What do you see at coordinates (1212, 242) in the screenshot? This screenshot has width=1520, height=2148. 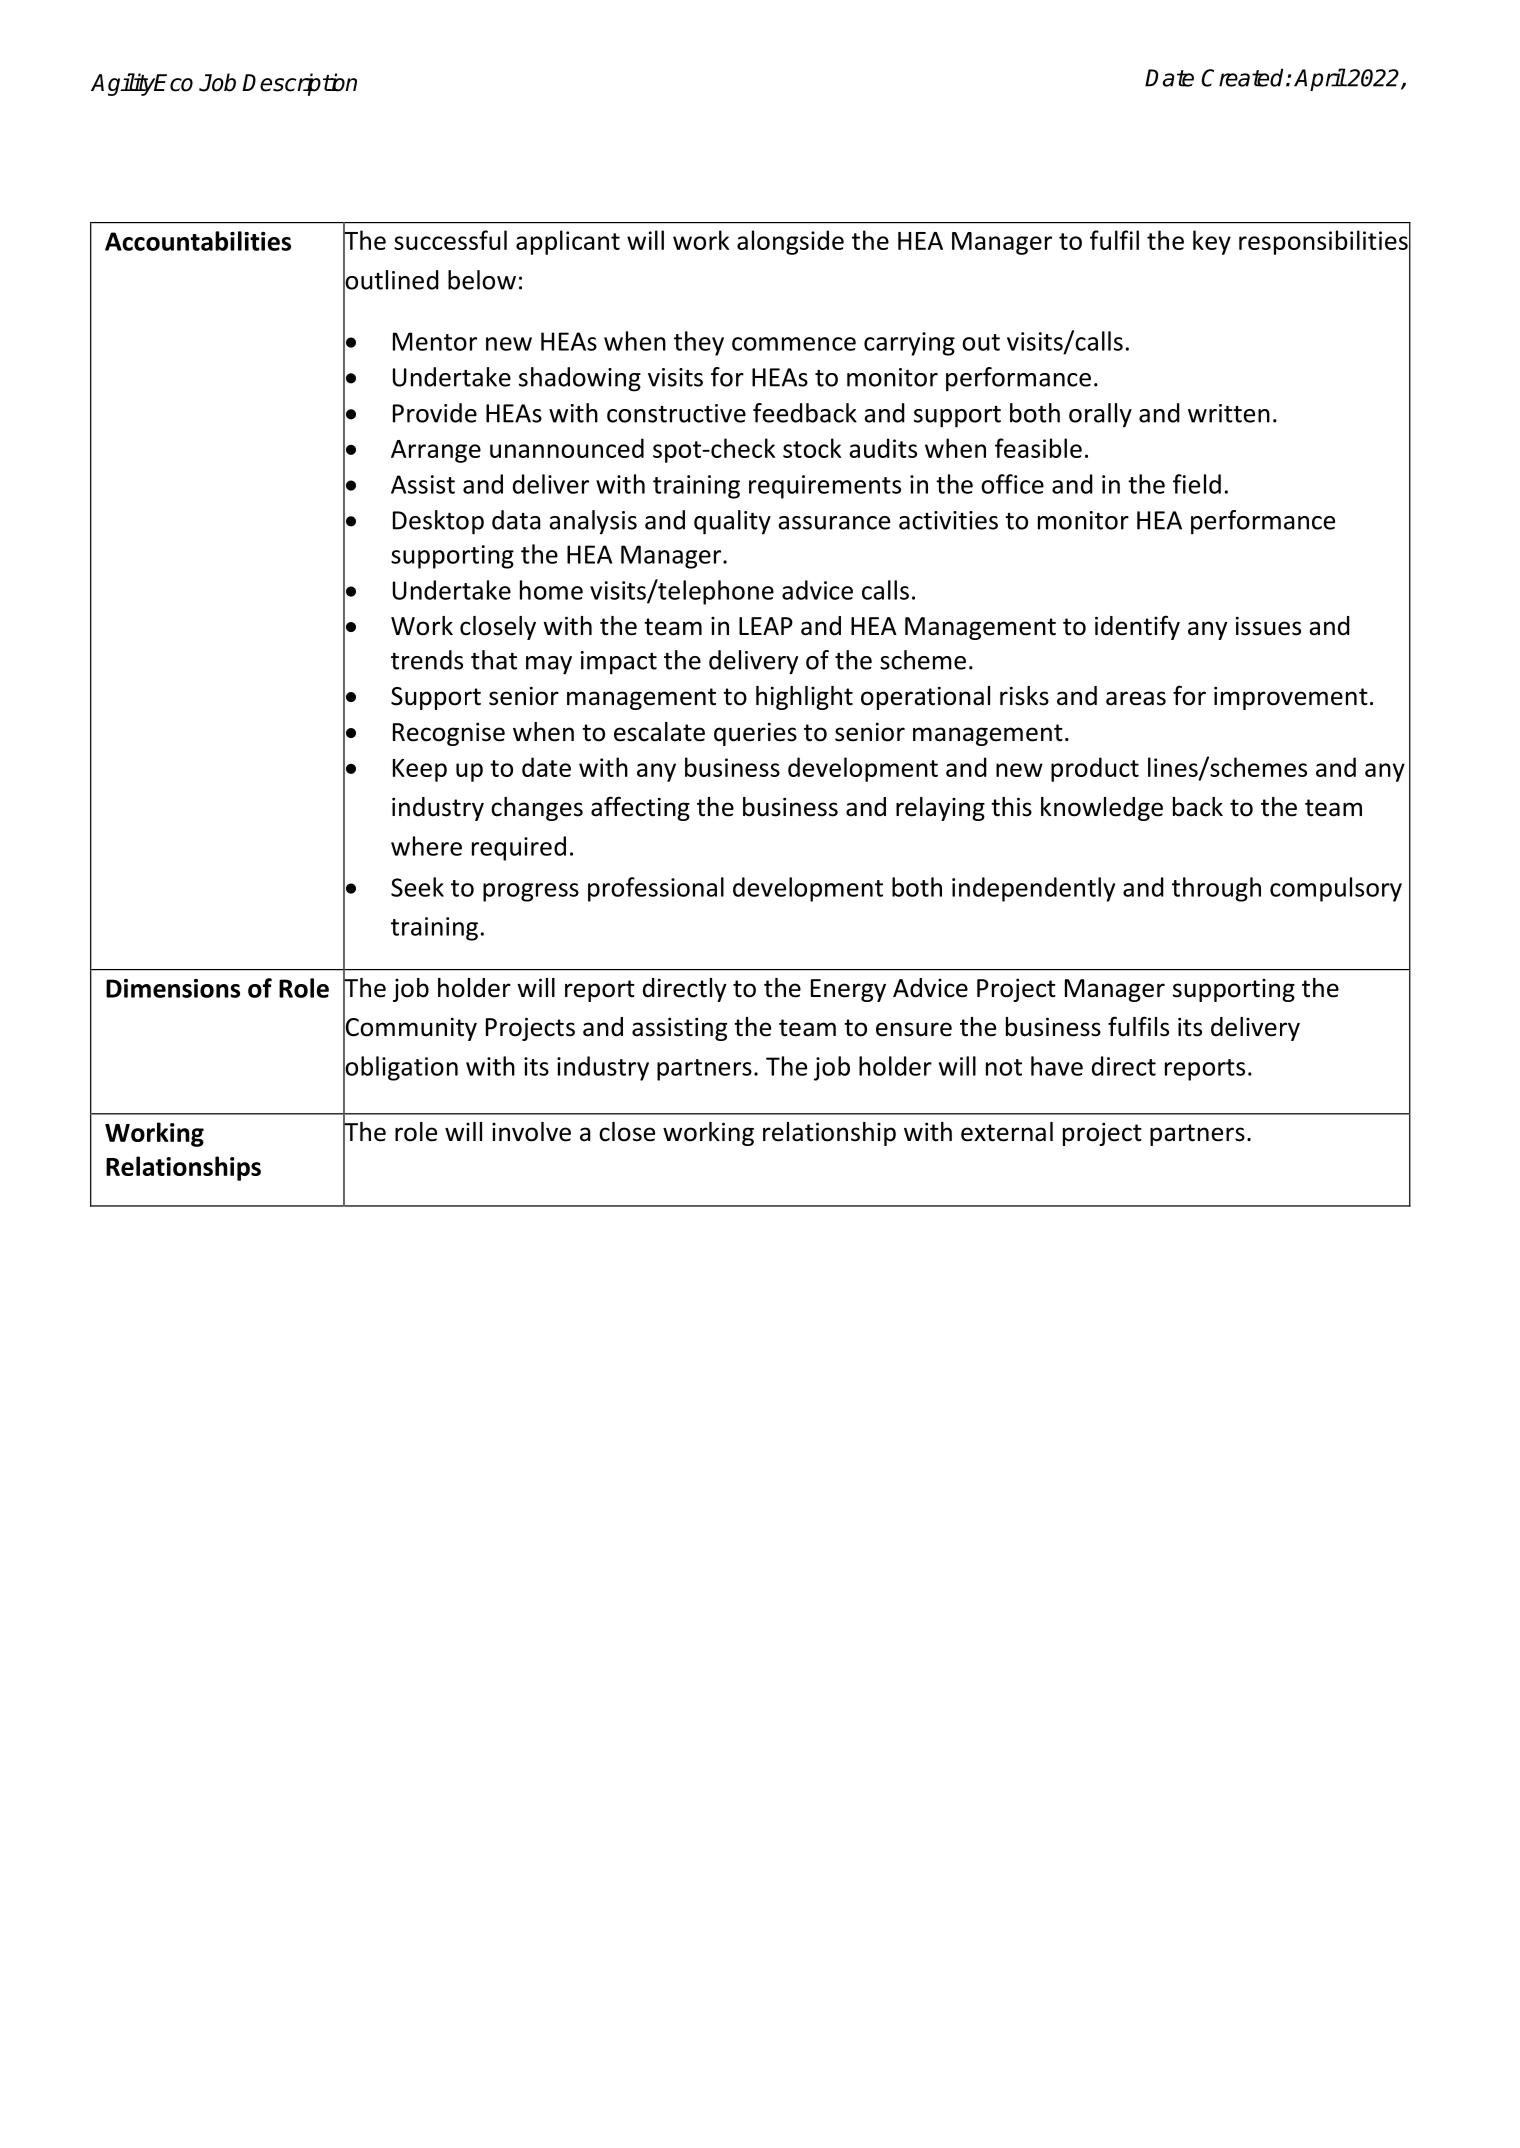 I see `key` at bounding box center [1212, 242].
